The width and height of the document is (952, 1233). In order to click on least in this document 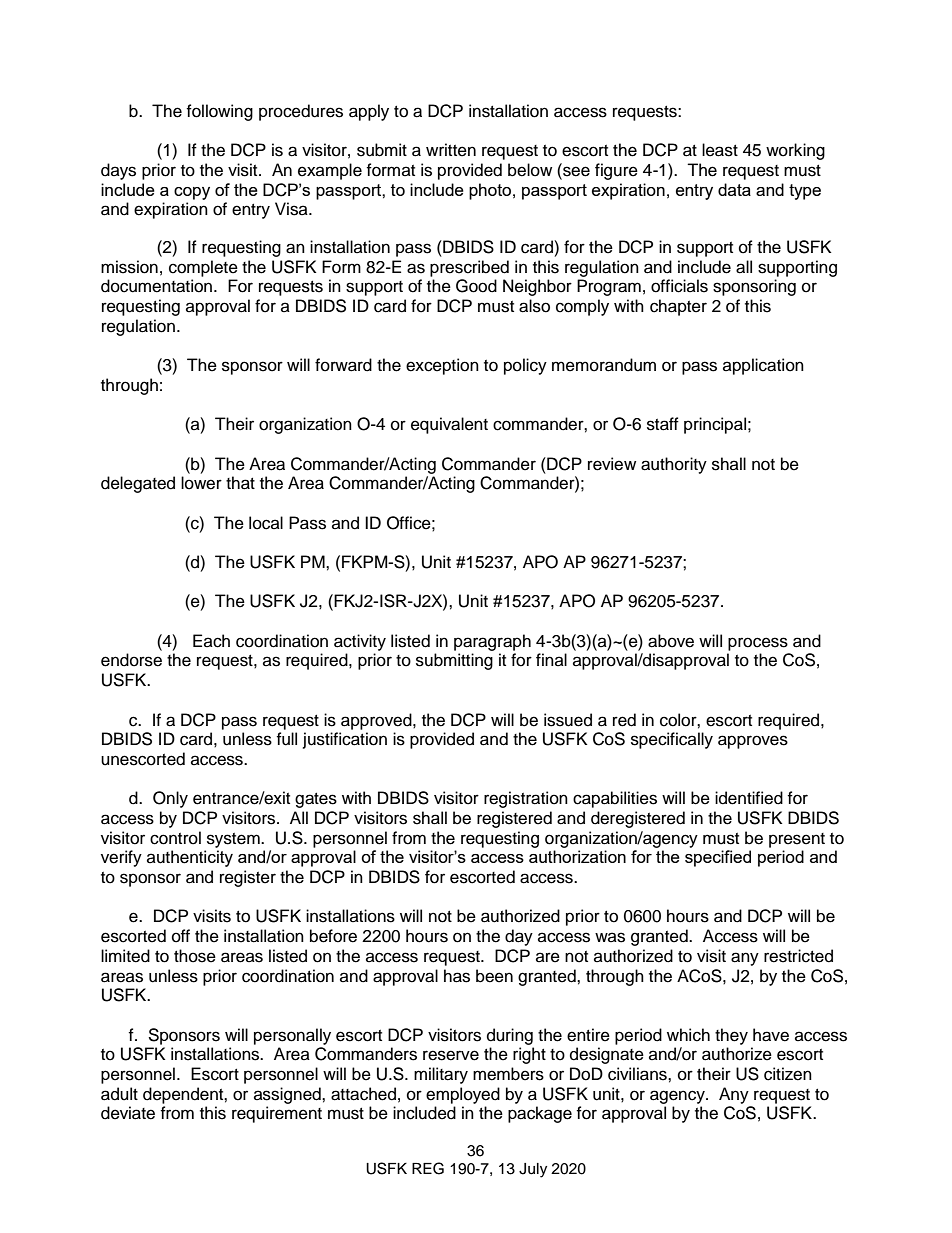, I will do `click(720, 150)`.
